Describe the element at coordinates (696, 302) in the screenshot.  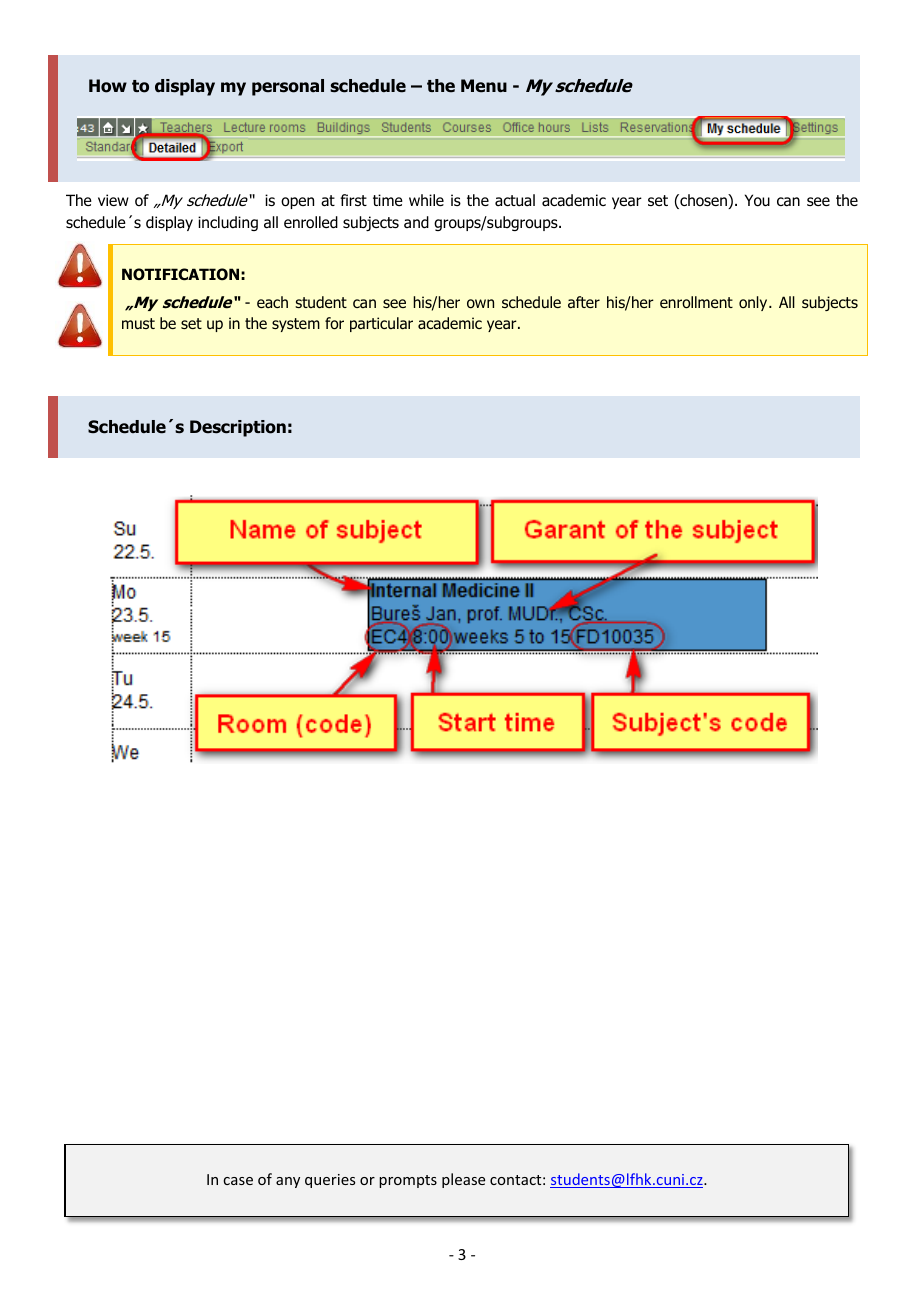
I see `enrollment` at that location.
